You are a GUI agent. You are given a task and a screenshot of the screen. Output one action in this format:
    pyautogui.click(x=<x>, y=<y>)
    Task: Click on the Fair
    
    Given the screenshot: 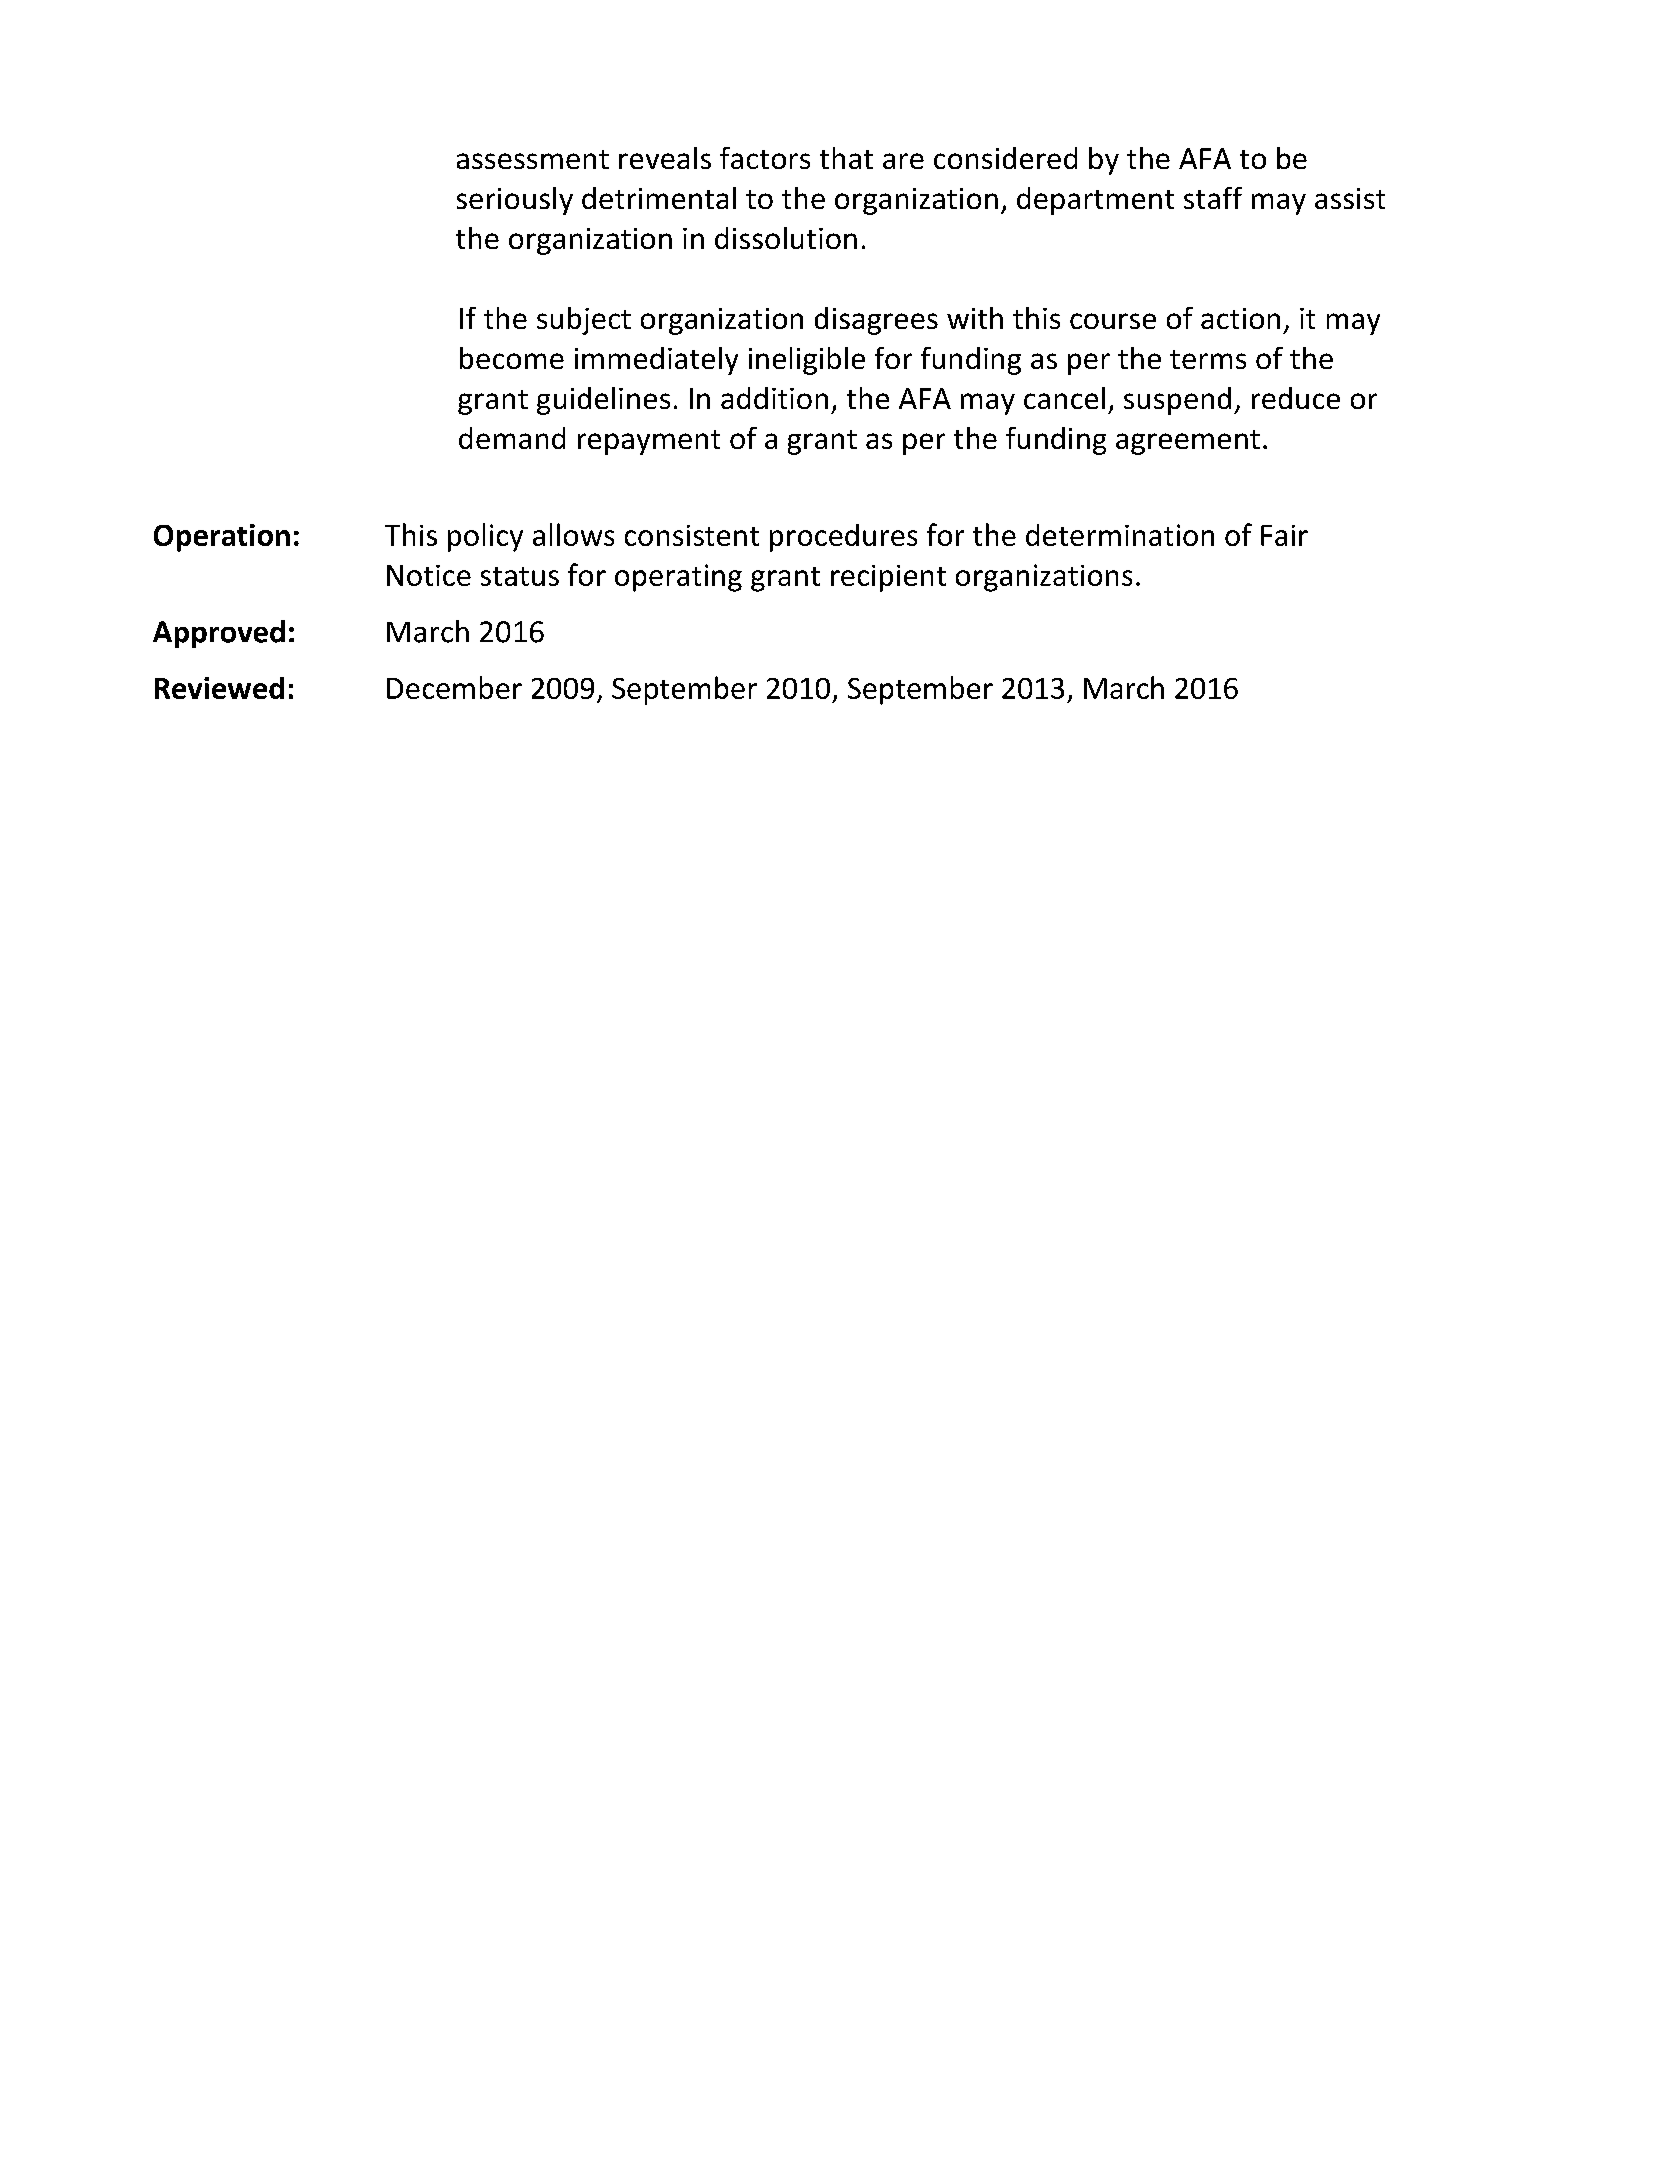 What is the action you would take?
    pyautogui.click(x=1284, y=535)
